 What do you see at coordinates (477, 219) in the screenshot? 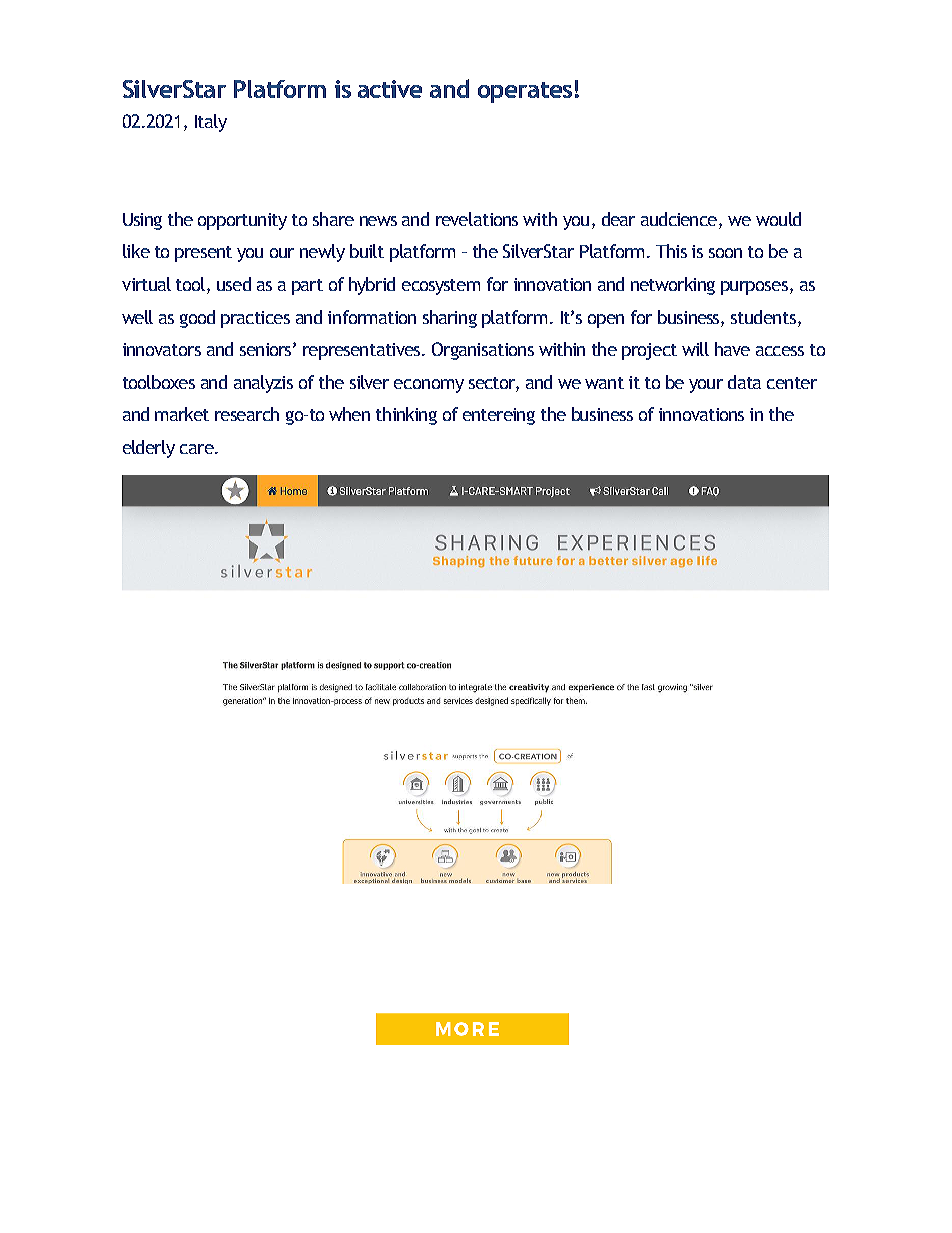
I see `revelations` at bounding box center [477, 219].
